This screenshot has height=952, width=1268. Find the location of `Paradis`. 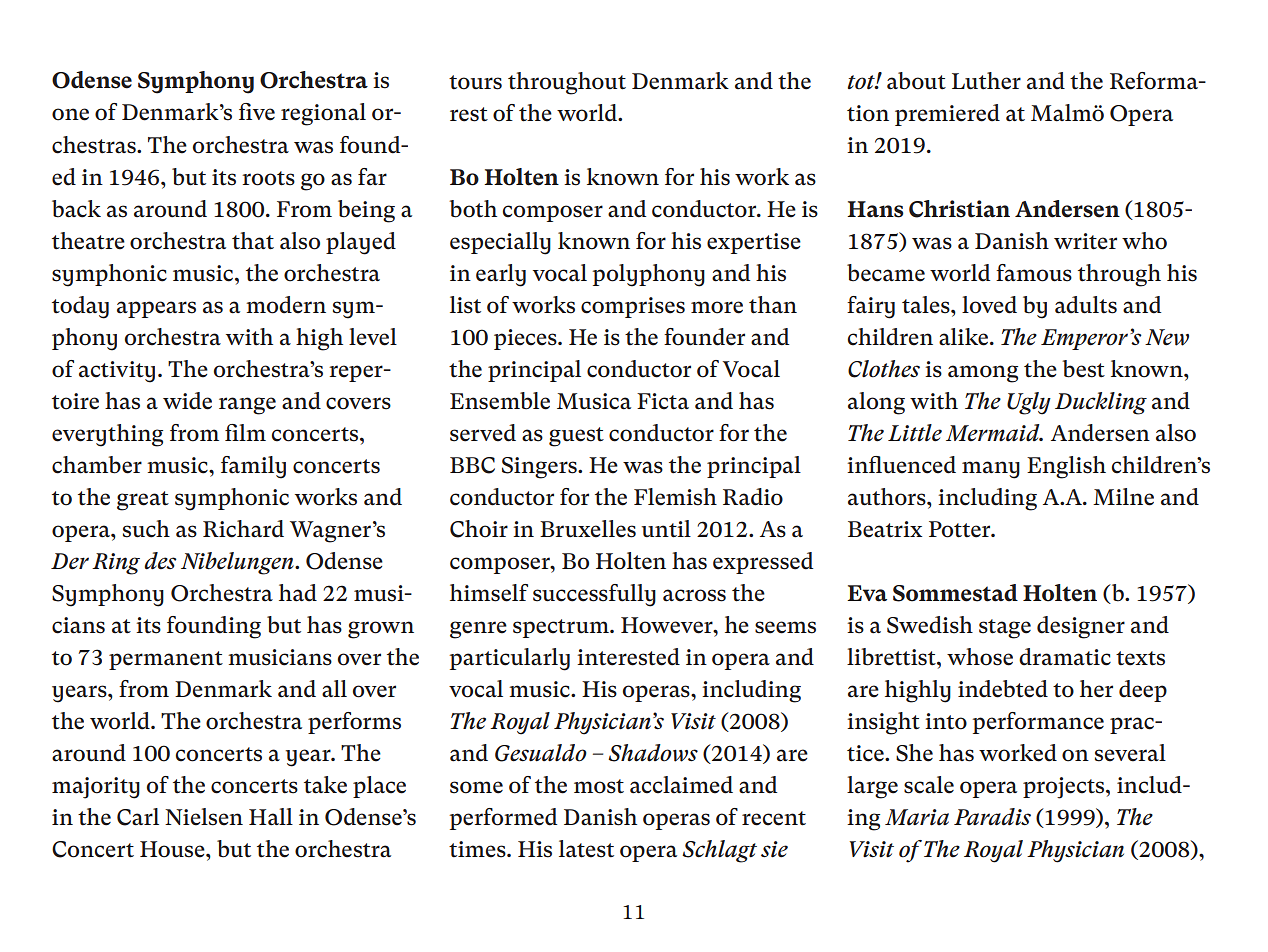

Paradis is located at coordinates (992, 817).
